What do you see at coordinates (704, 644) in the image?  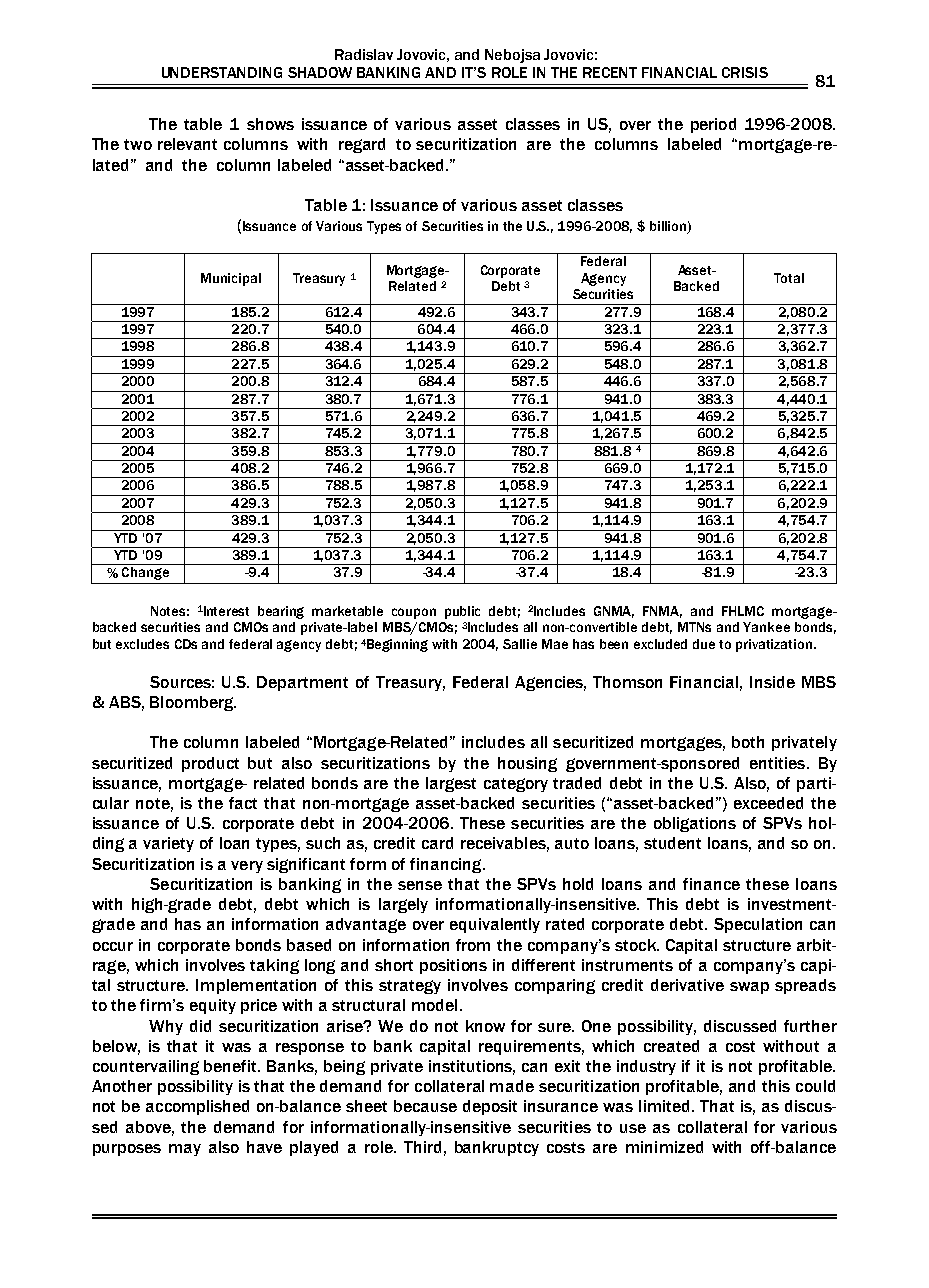 I see `due` at bounding box center [704, 644].
